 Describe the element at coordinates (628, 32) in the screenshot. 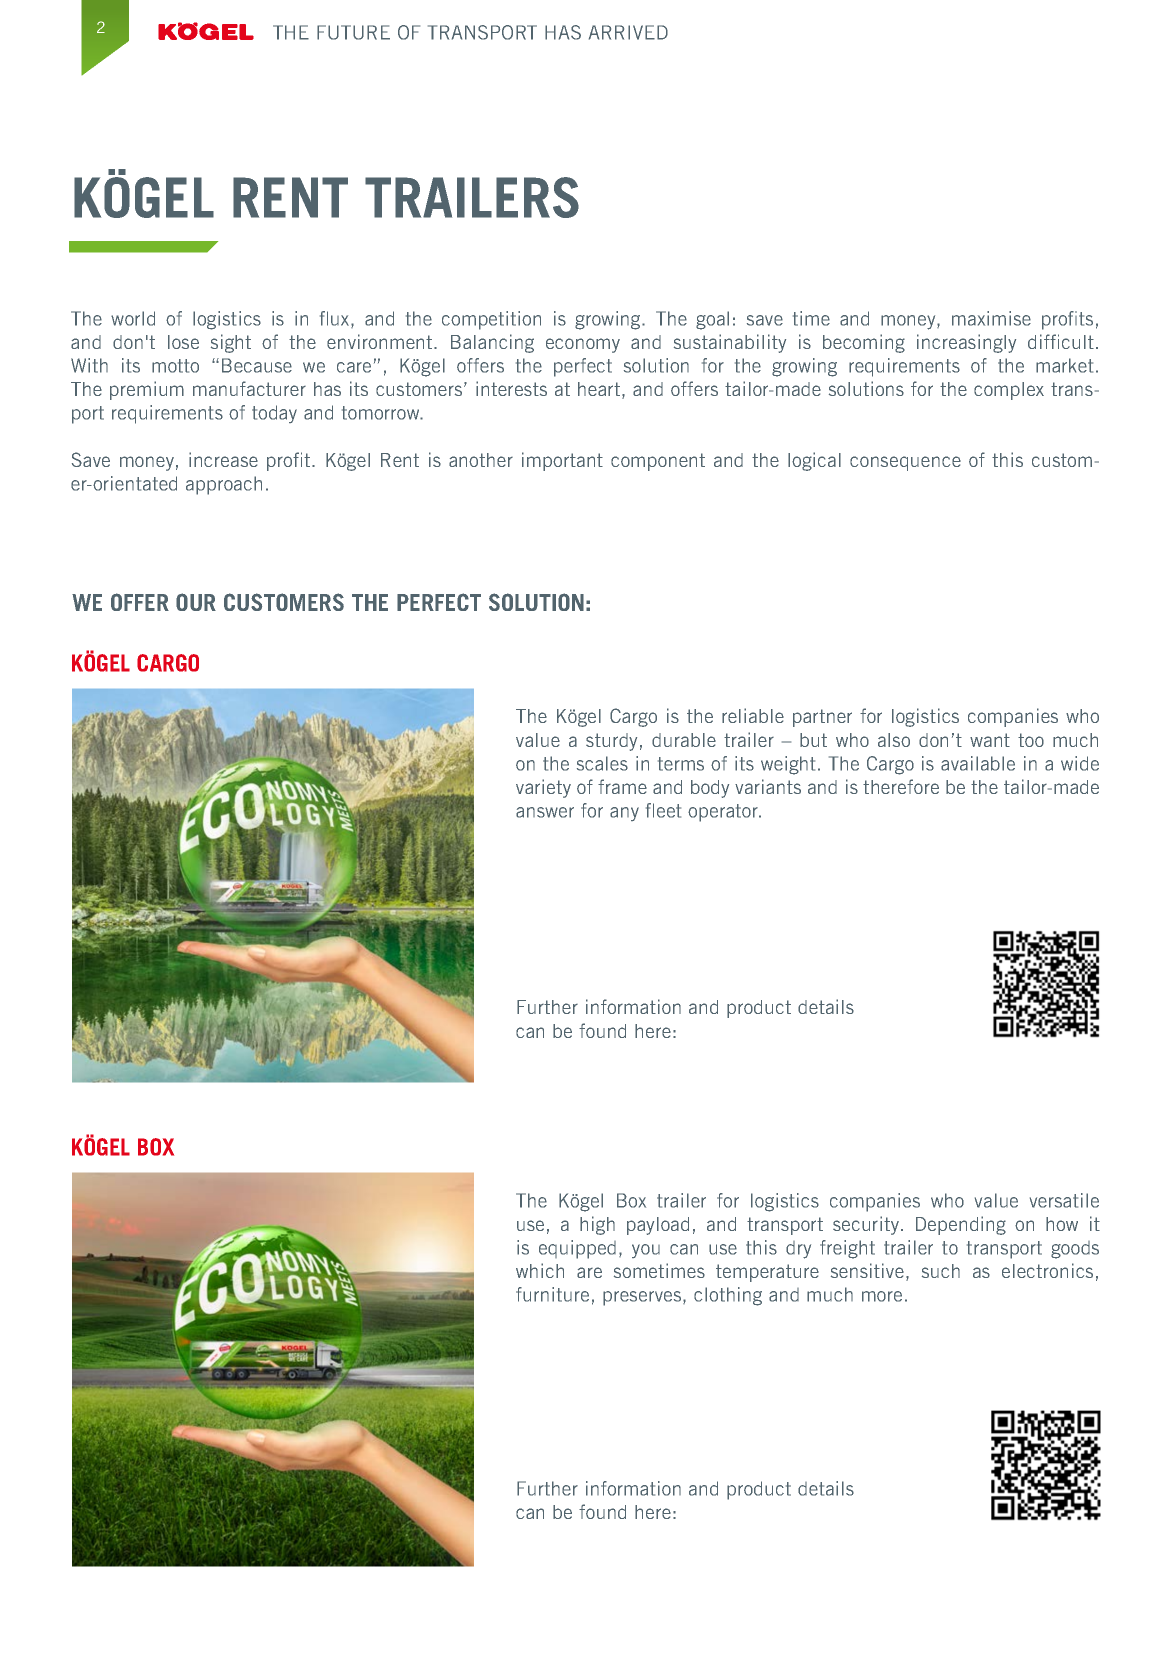

I see `ARRIVED` at that location.
